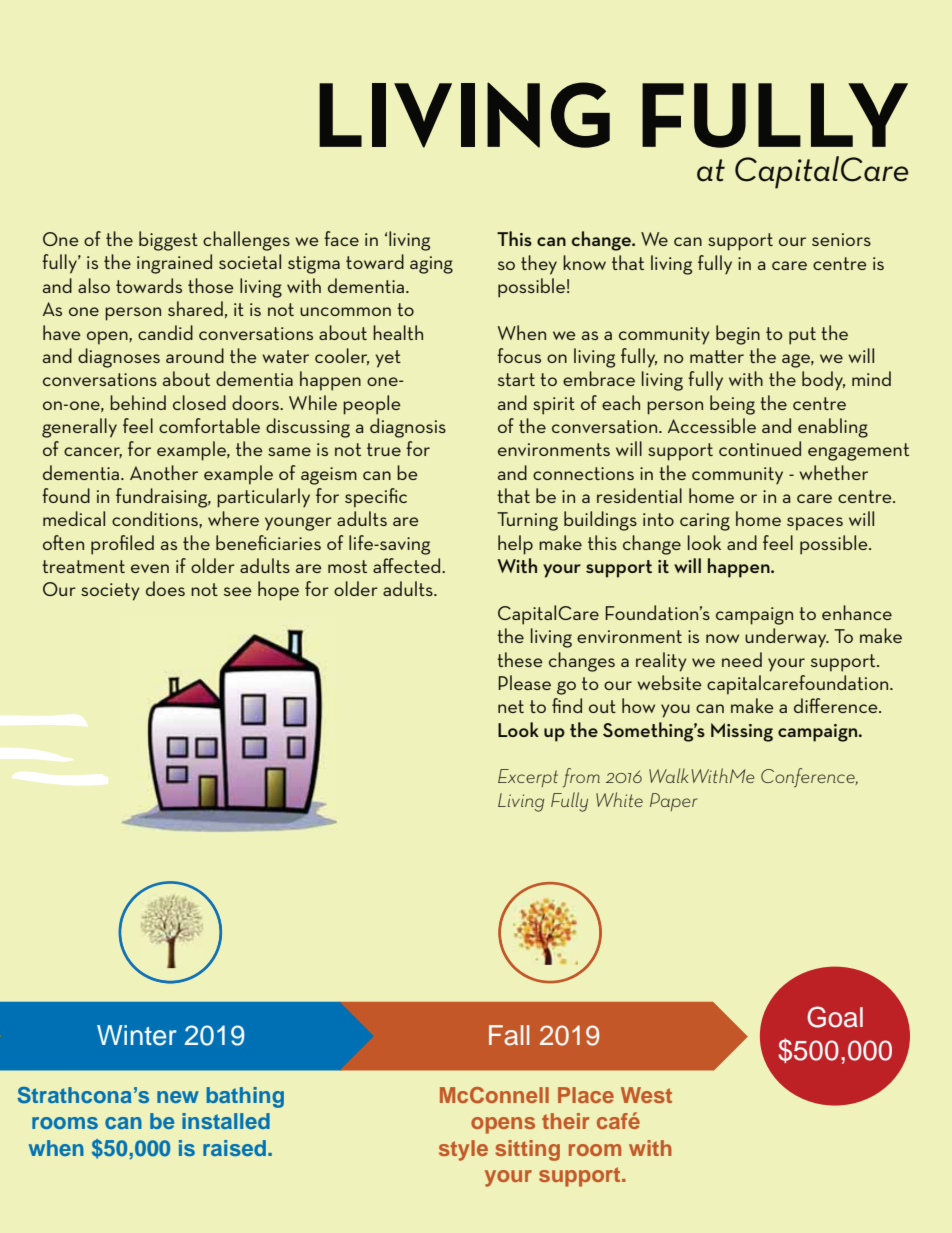  Describe the element at coordinates (165, 588) in the page. I see `does` at that location.
